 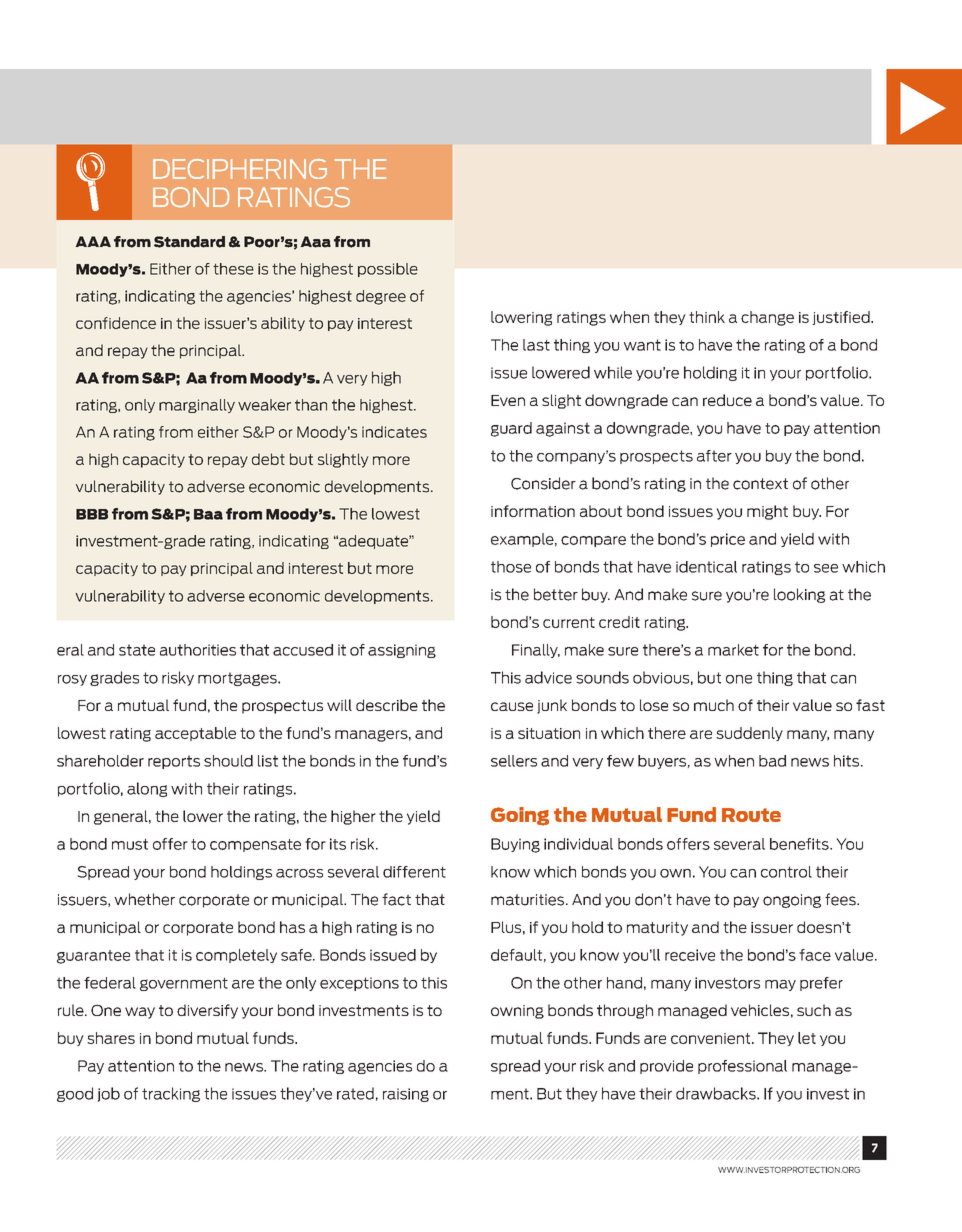 I want to click on Even, so click(x=508, y=400).
